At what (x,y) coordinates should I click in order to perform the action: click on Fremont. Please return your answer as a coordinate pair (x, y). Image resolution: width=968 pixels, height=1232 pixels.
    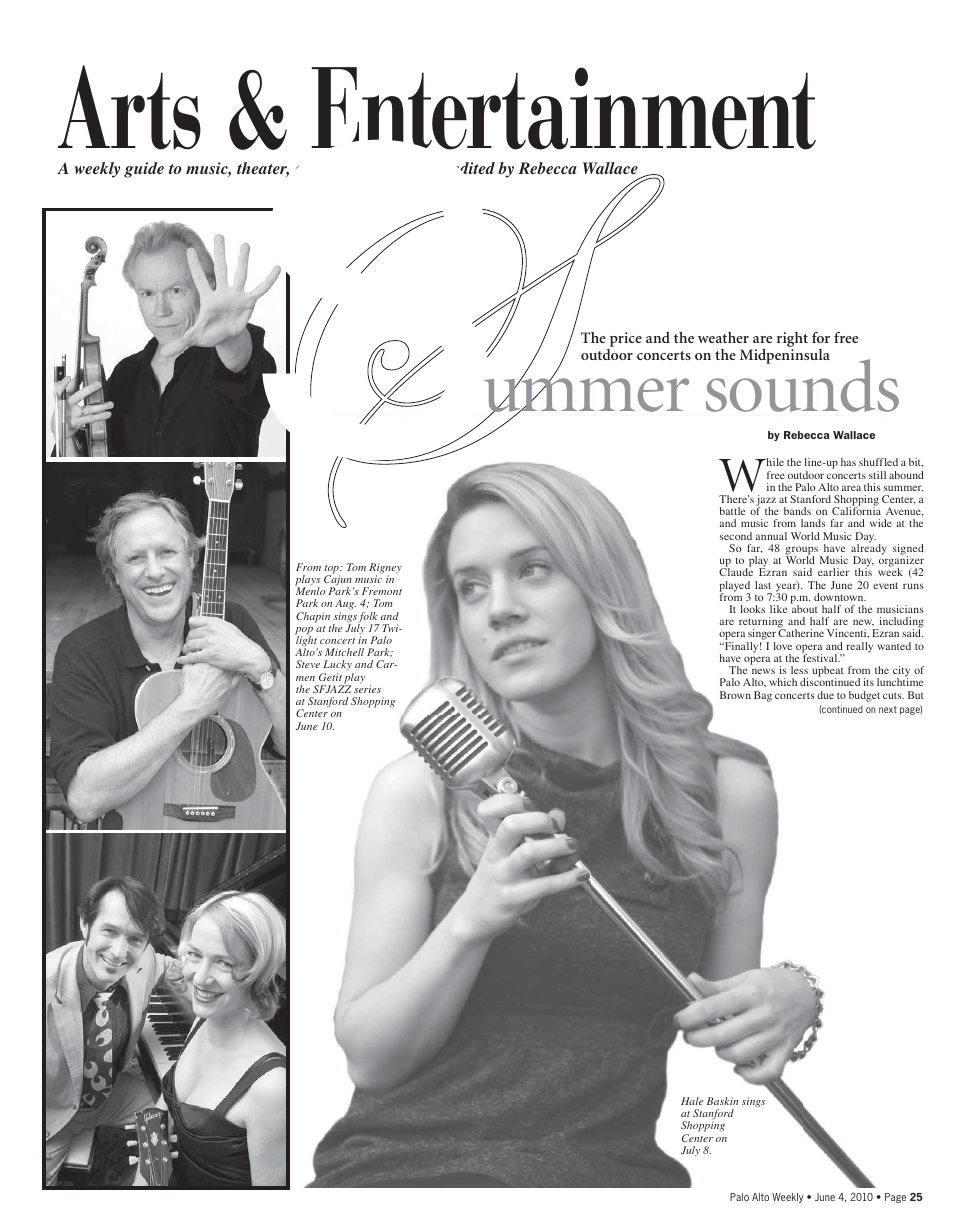
    Looking at the image, I should click on (382, 591).
